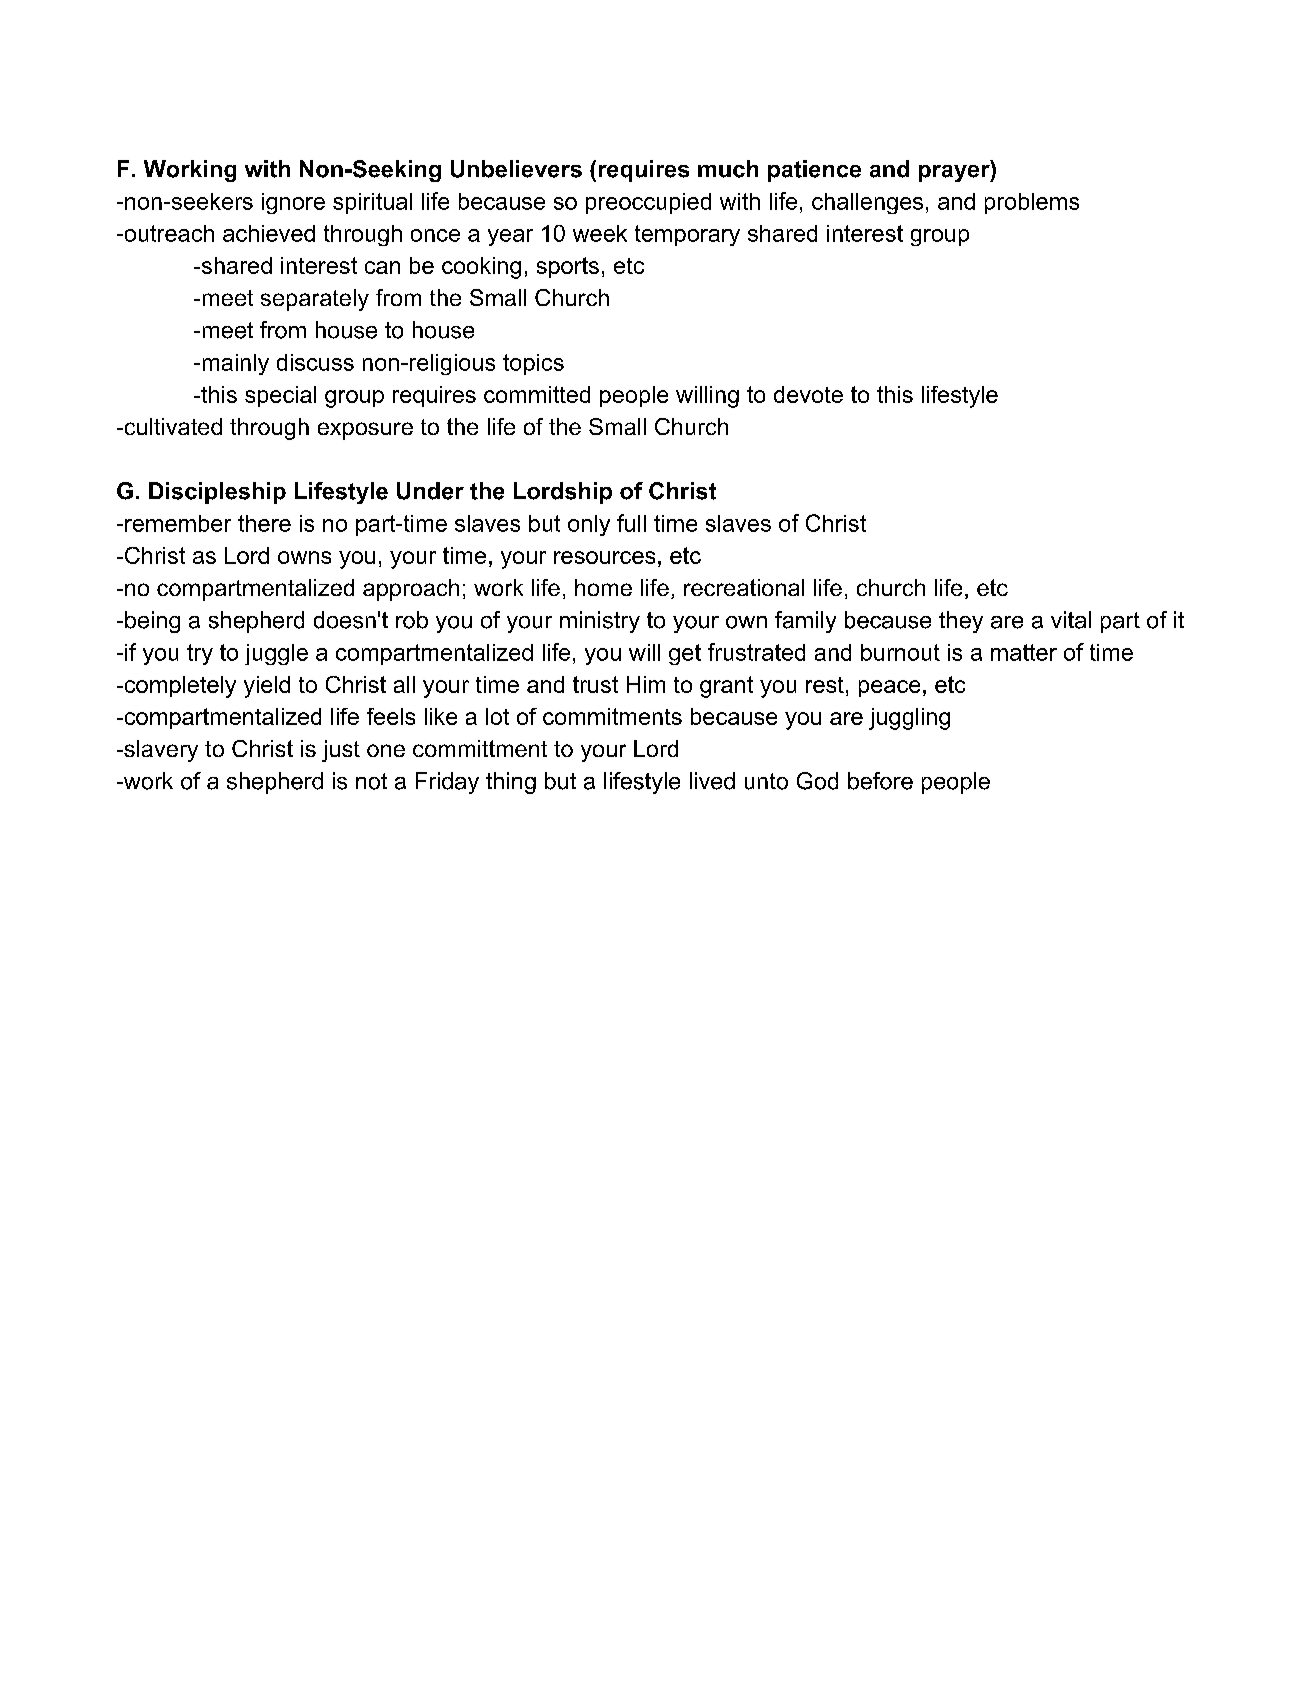  I want to click on ministry, so click(600, 622).
